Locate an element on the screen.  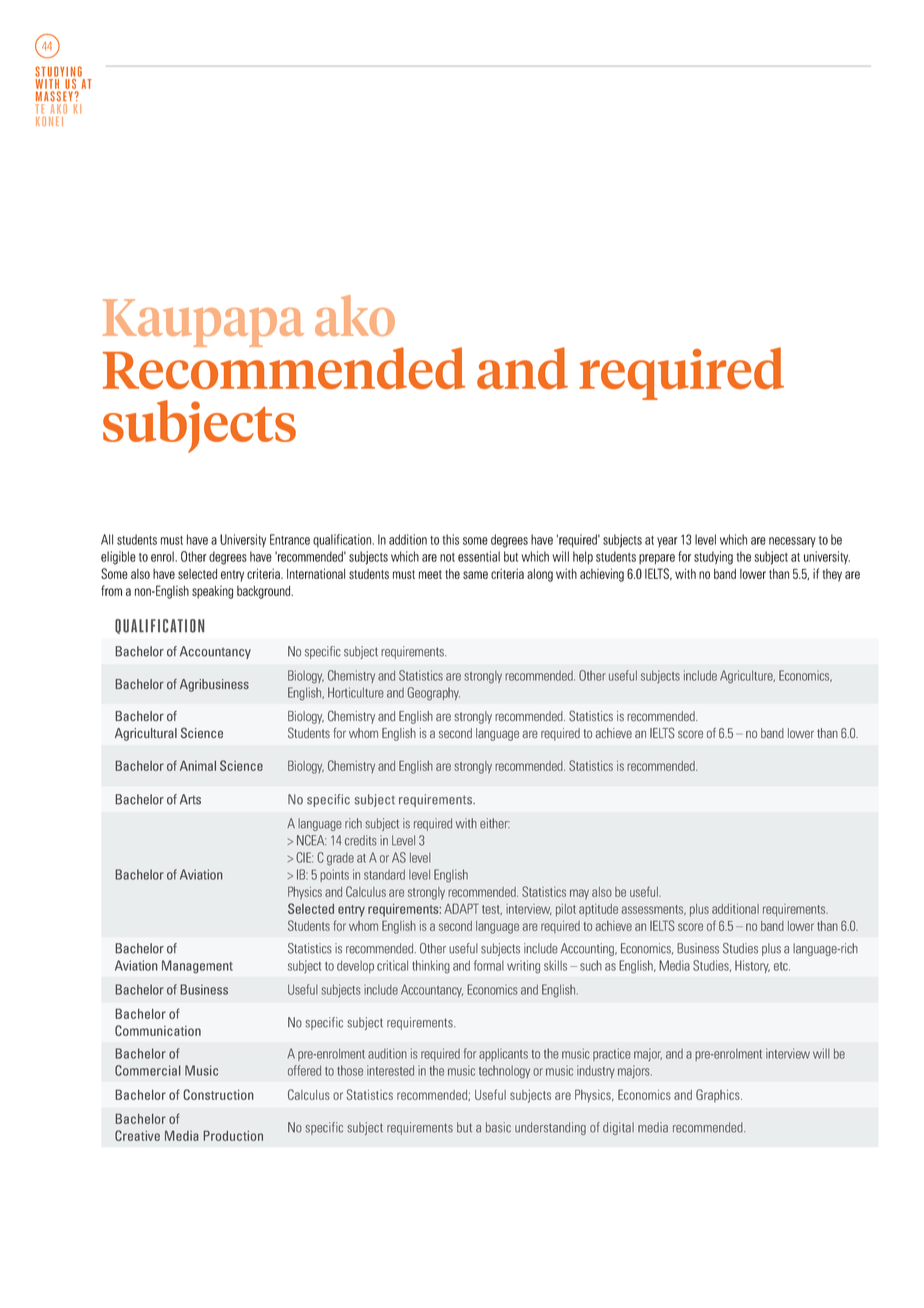
Geography is located at coordinates (433, 694).
